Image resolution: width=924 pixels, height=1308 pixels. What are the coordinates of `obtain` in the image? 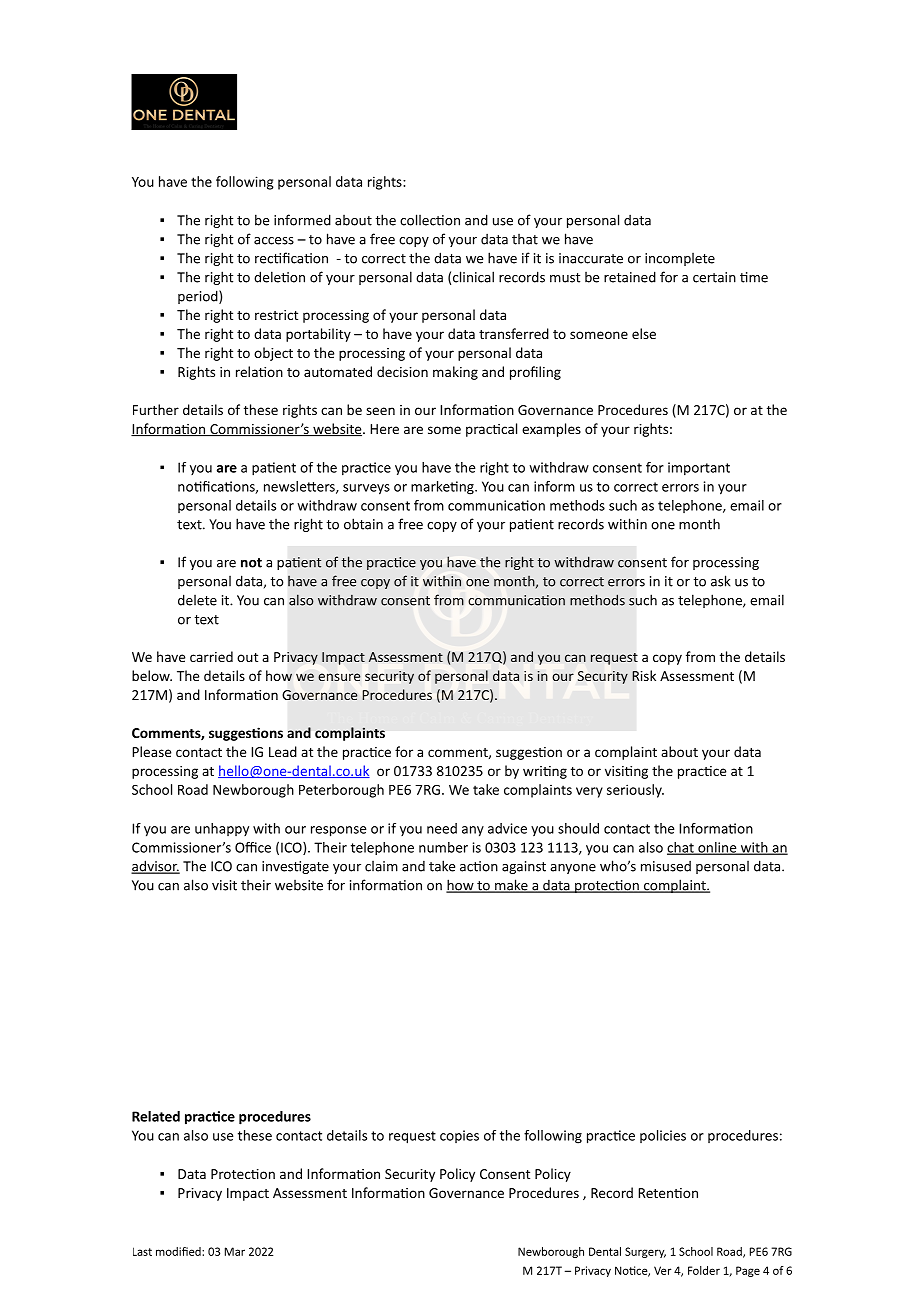 It's located at (363, 524).
